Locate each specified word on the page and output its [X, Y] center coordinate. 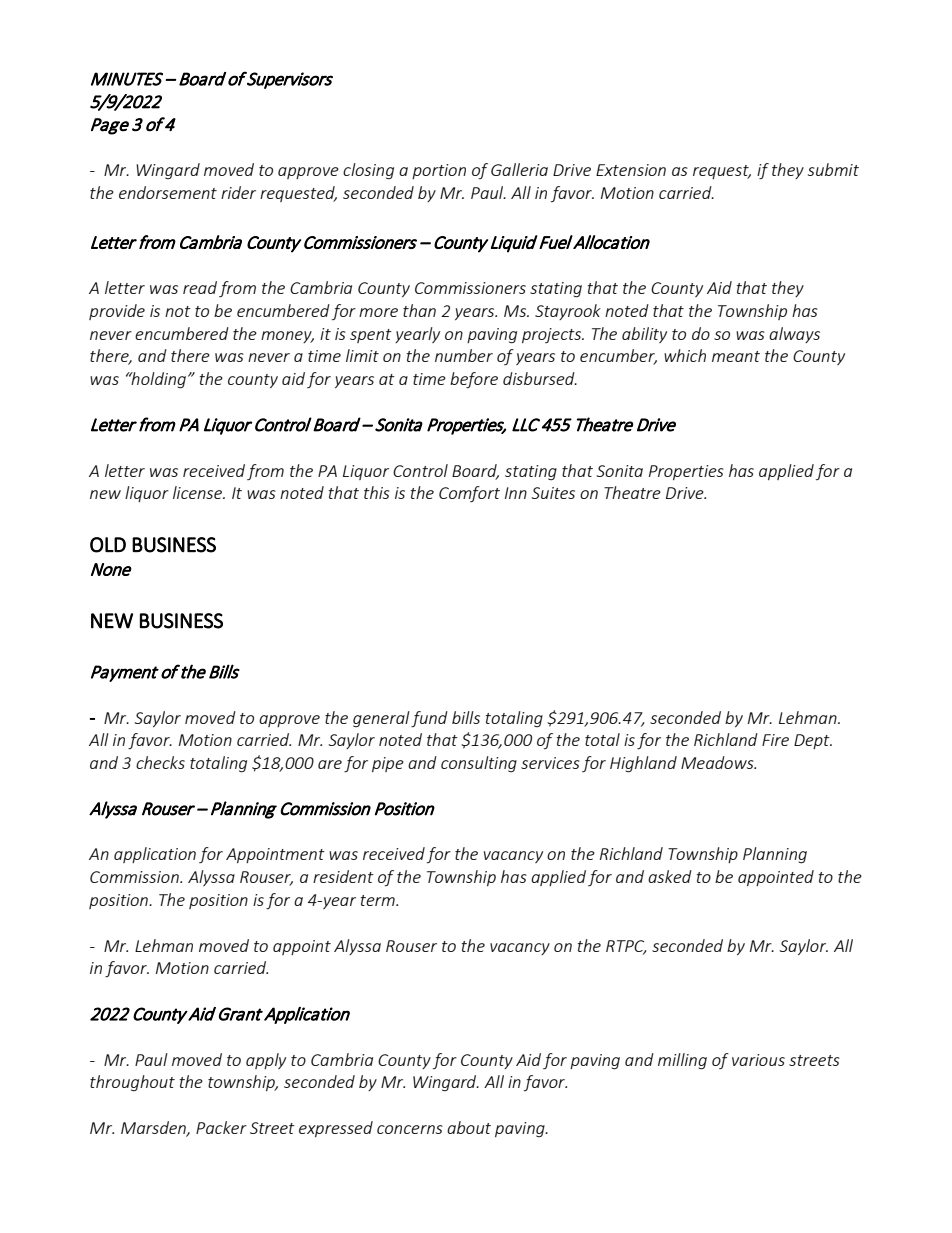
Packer [221, 1127]
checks [160, 762]
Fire [775, 740]
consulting [479, 764]
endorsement [168, 192]
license [199, 492]
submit [833, 169]
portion [439, 171]
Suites [553, 493]
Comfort [469, 494]
